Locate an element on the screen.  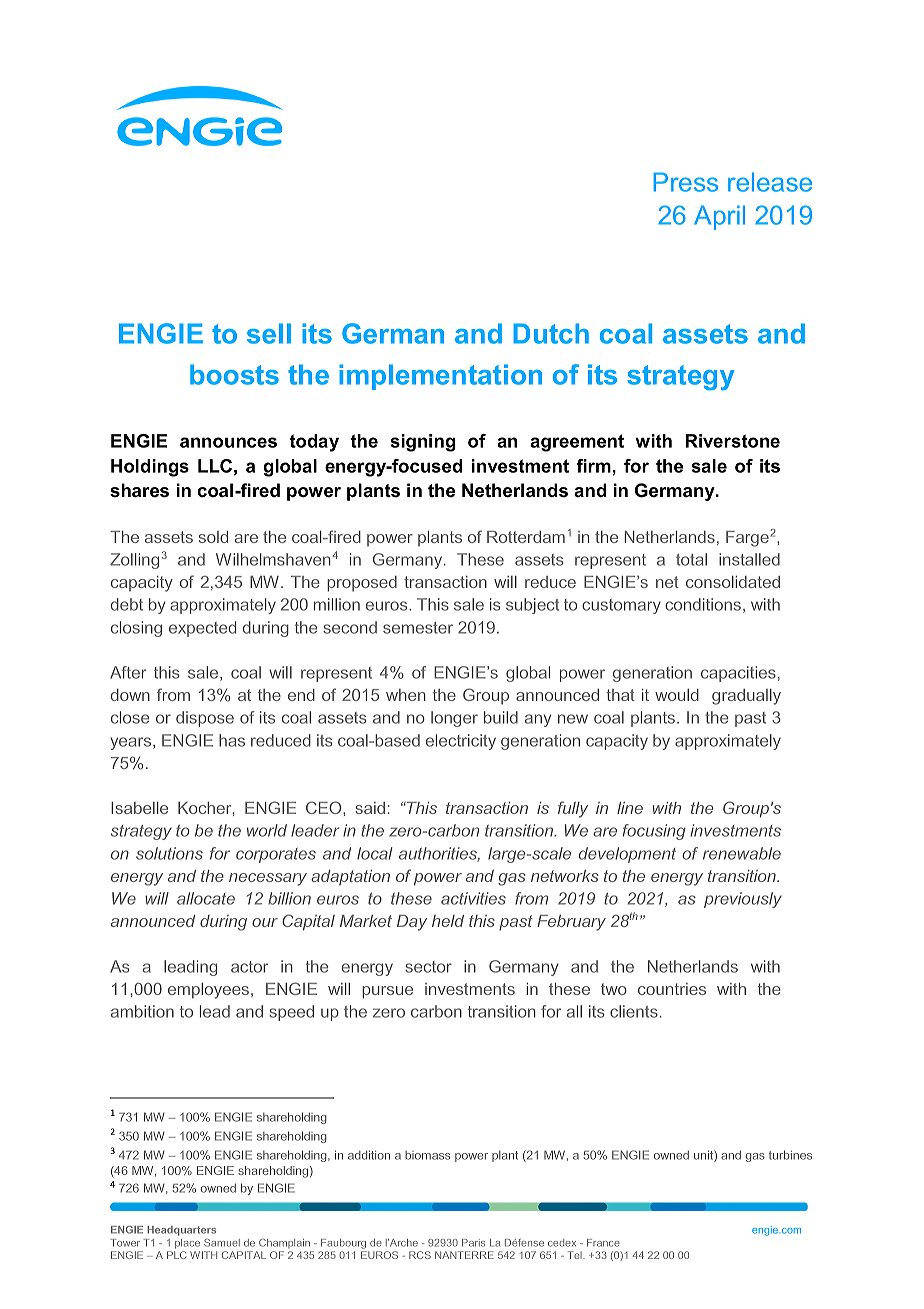
France is located at coordinates (603, 1243).
